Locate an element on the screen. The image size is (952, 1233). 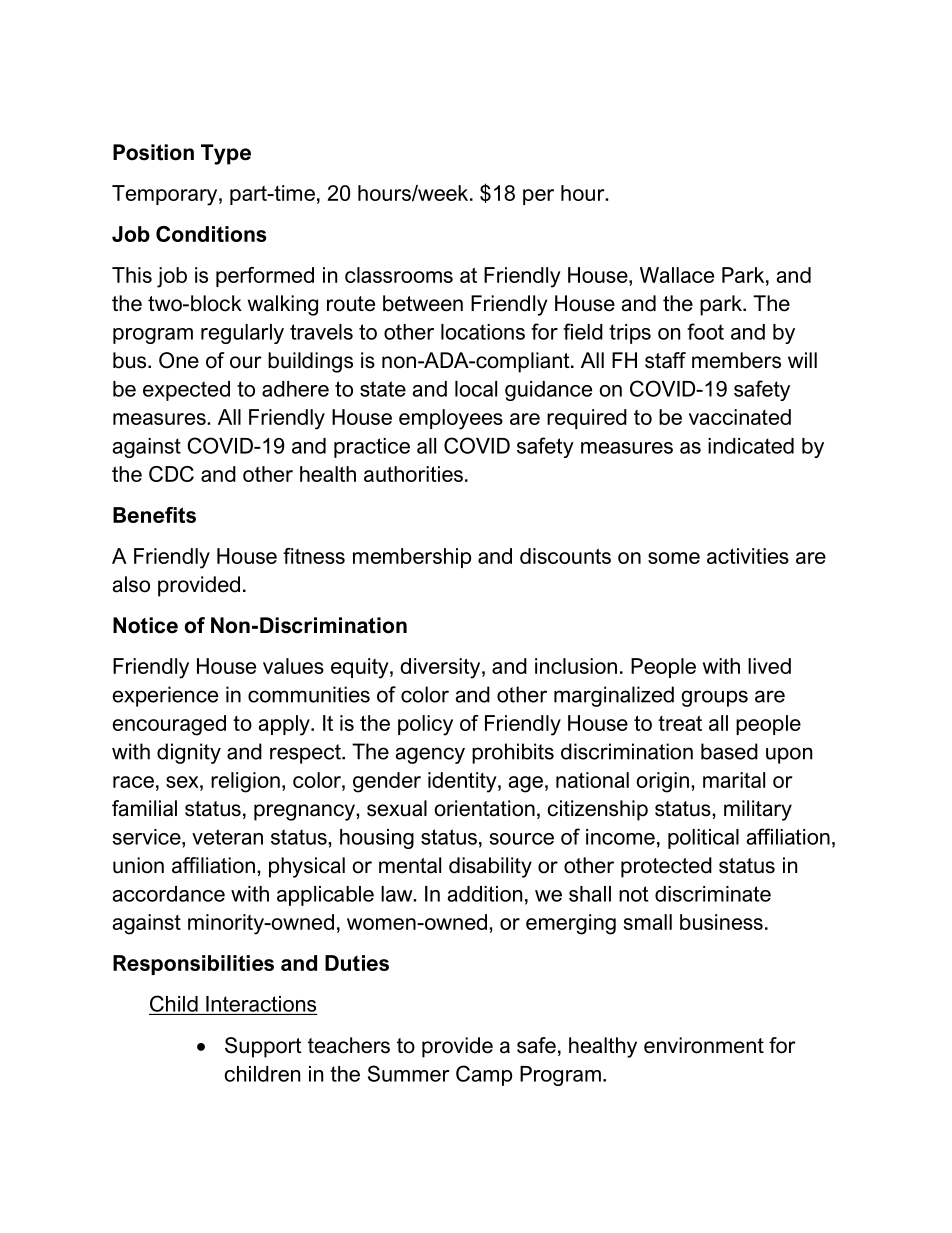
expected is located at coordinates (186, 391).
